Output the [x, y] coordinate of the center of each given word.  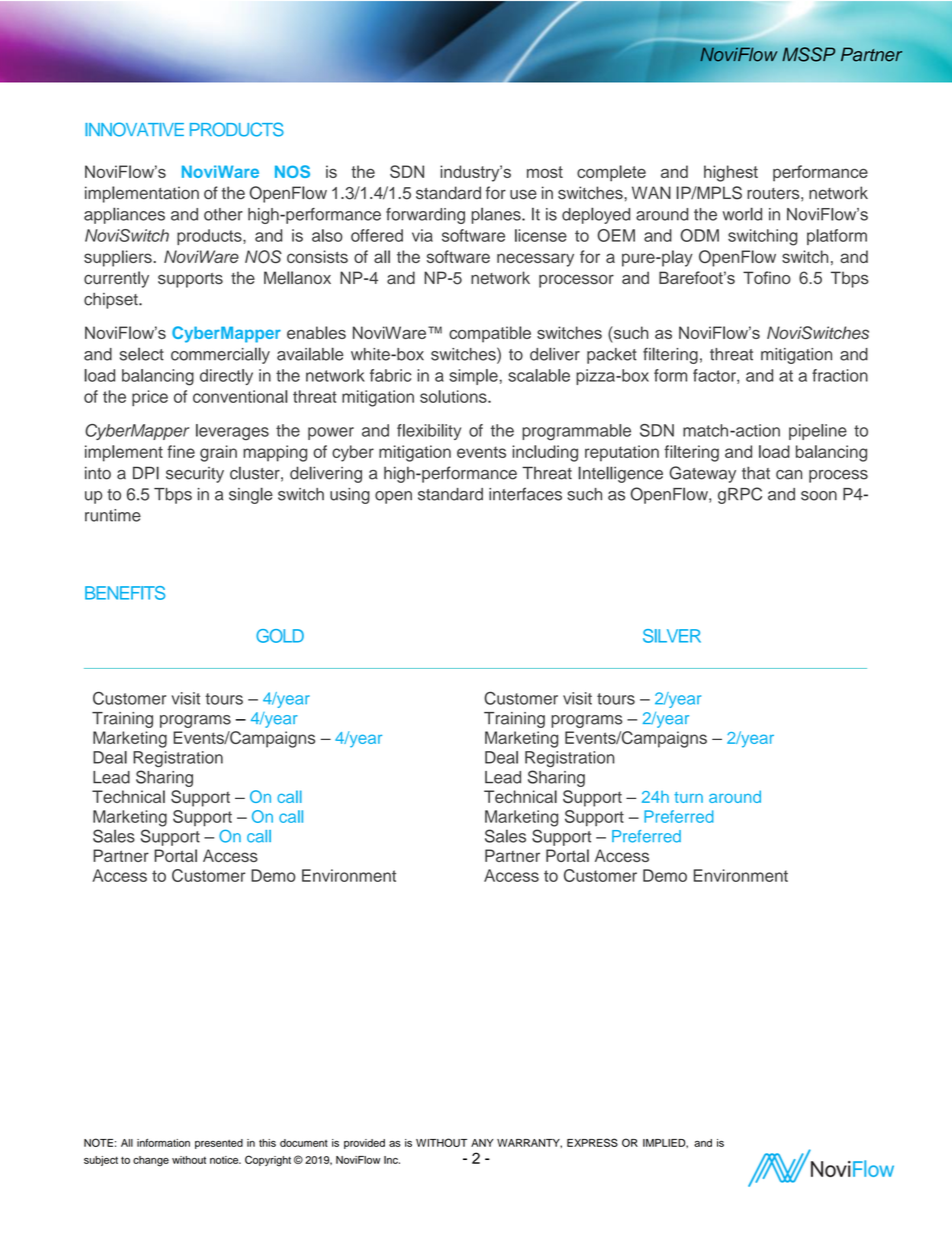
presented [219, 1144]
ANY [482, 1143]
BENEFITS [125, 593]
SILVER [672, 636]
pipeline [818, 432]
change [151, 1161]
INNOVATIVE [134, 129]
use [523, 194]
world [742, 214]
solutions [454, 396]
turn [688, 797]
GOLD [280, 636]
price [150, 398]
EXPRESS [592, 1142]
